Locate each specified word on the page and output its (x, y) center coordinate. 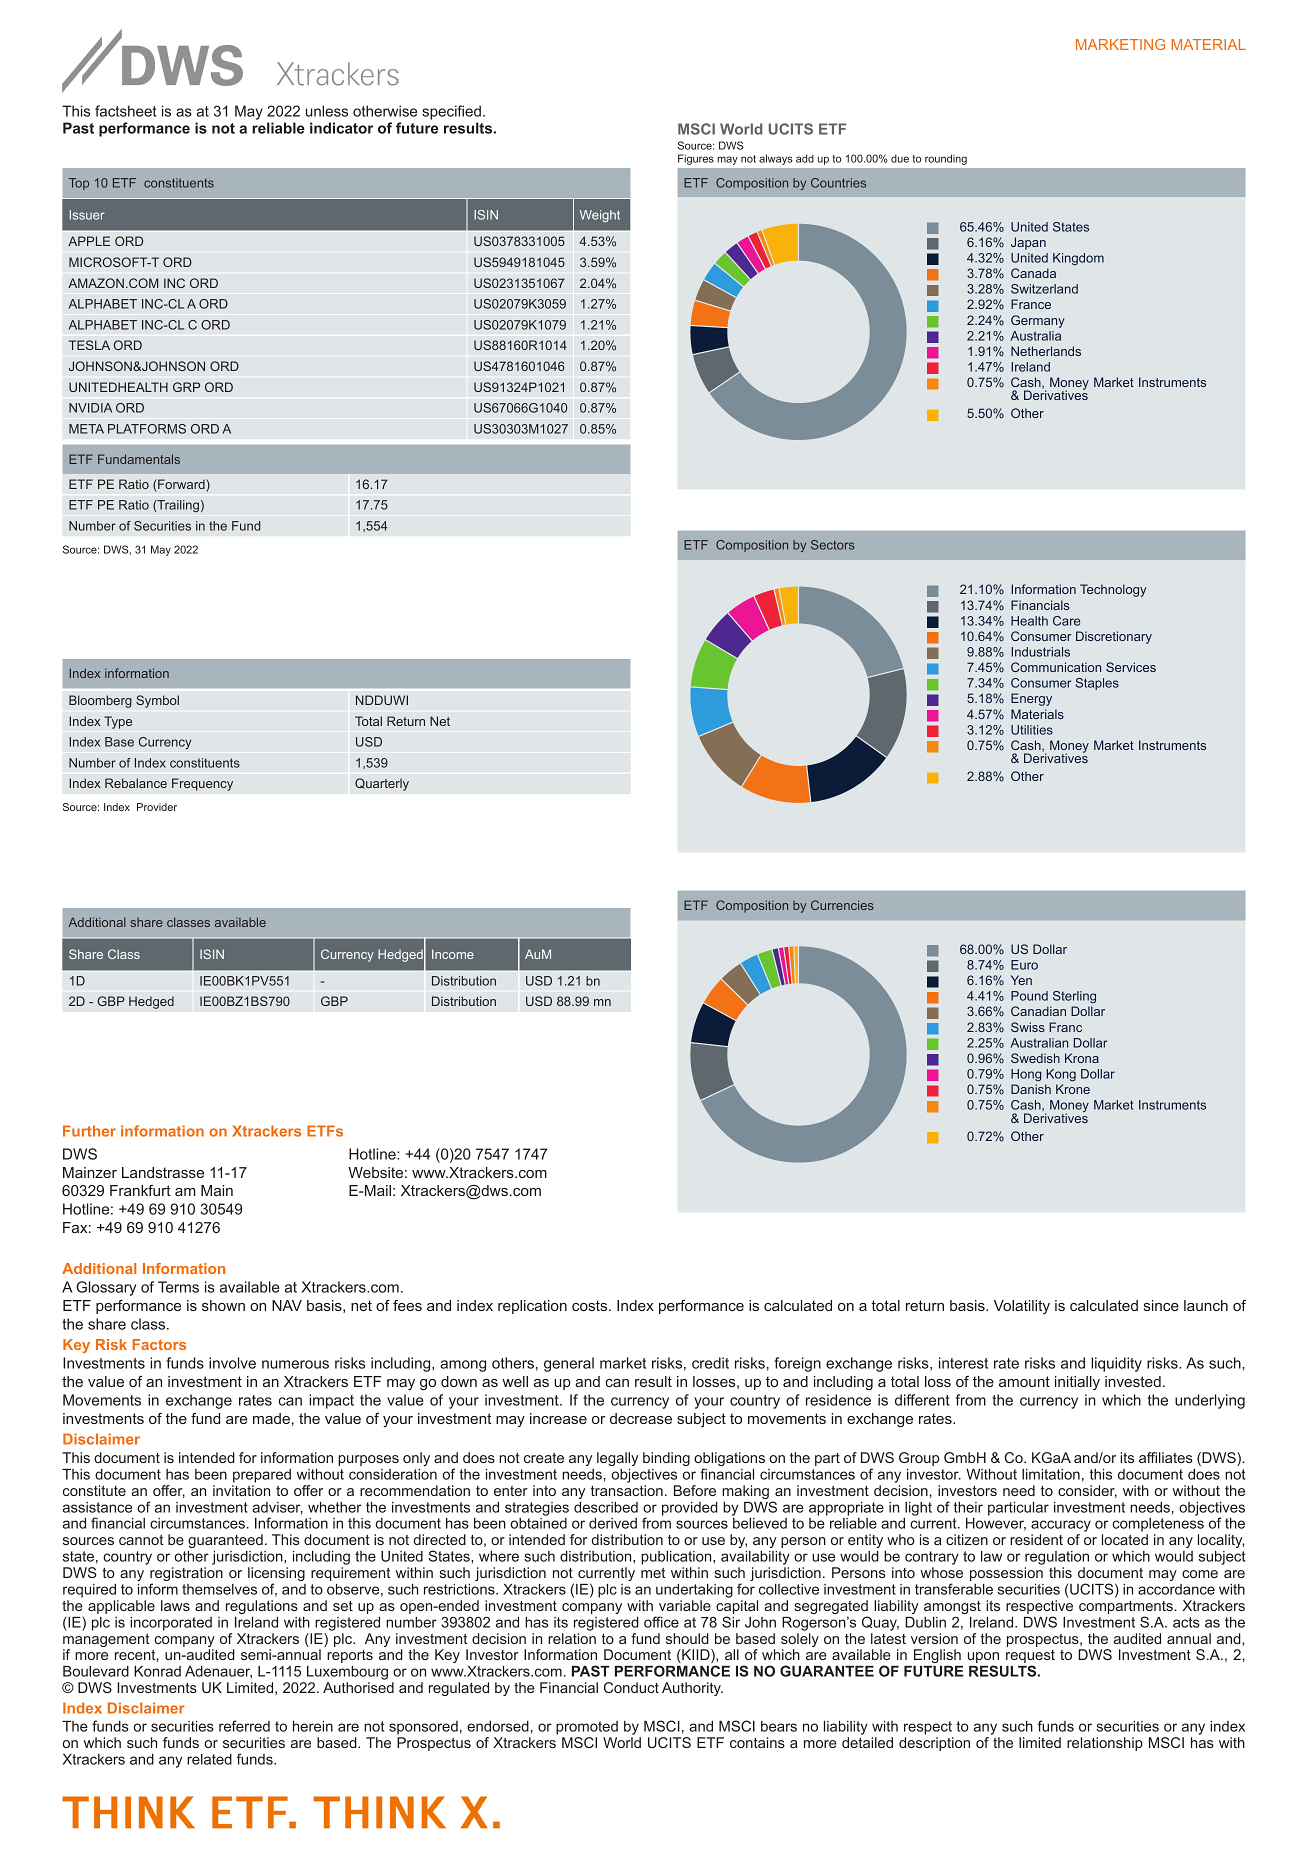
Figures (696, 159)
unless (327, 111)
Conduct (631, 1687)
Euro (1024, 965)
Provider (157, 807)
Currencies (842, 905)
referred (244, 1726)
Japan (1028, 243)
